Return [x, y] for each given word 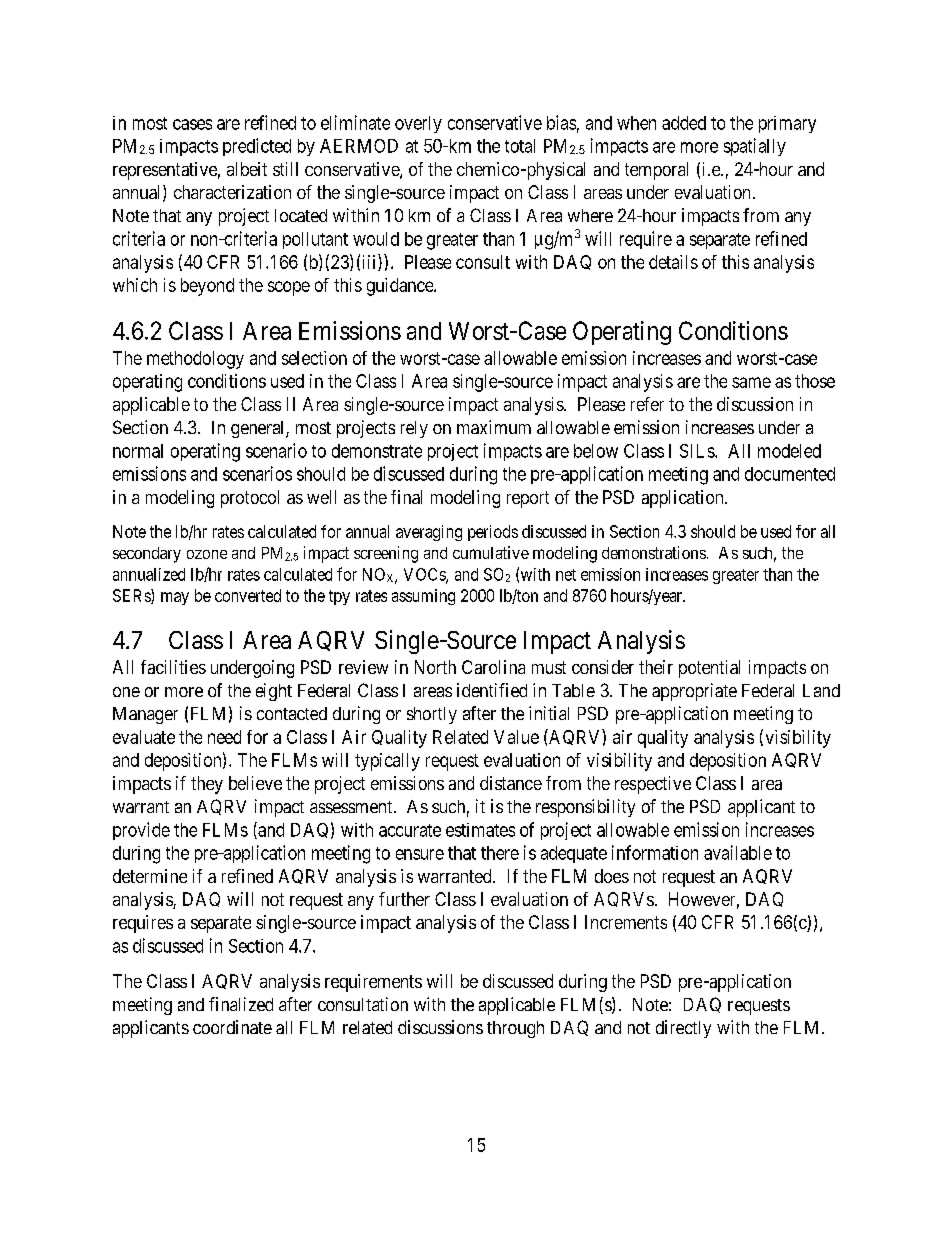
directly [683, 1029]
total [520, 146]
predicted [257, 147]
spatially [755, 147]
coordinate [232, 1027]
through [515, 1029]
